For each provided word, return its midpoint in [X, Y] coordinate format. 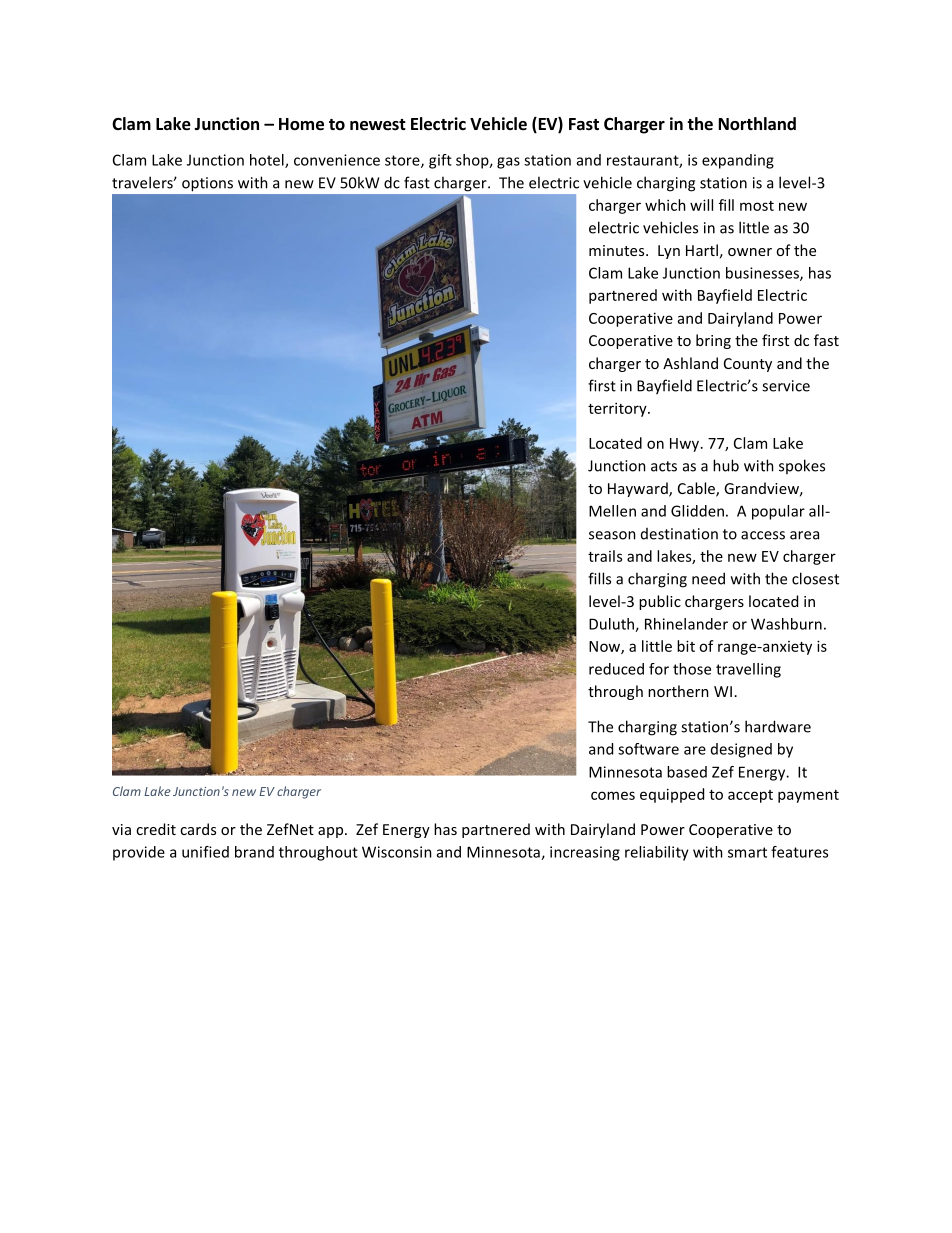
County [748, 365]
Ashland [690, 363]
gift [440, 161]
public [660, 602]
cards [198, 829]
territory [618, 409]
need [708, 578]
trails [605, 556]
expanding [738, 161]
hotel [268, 161]
